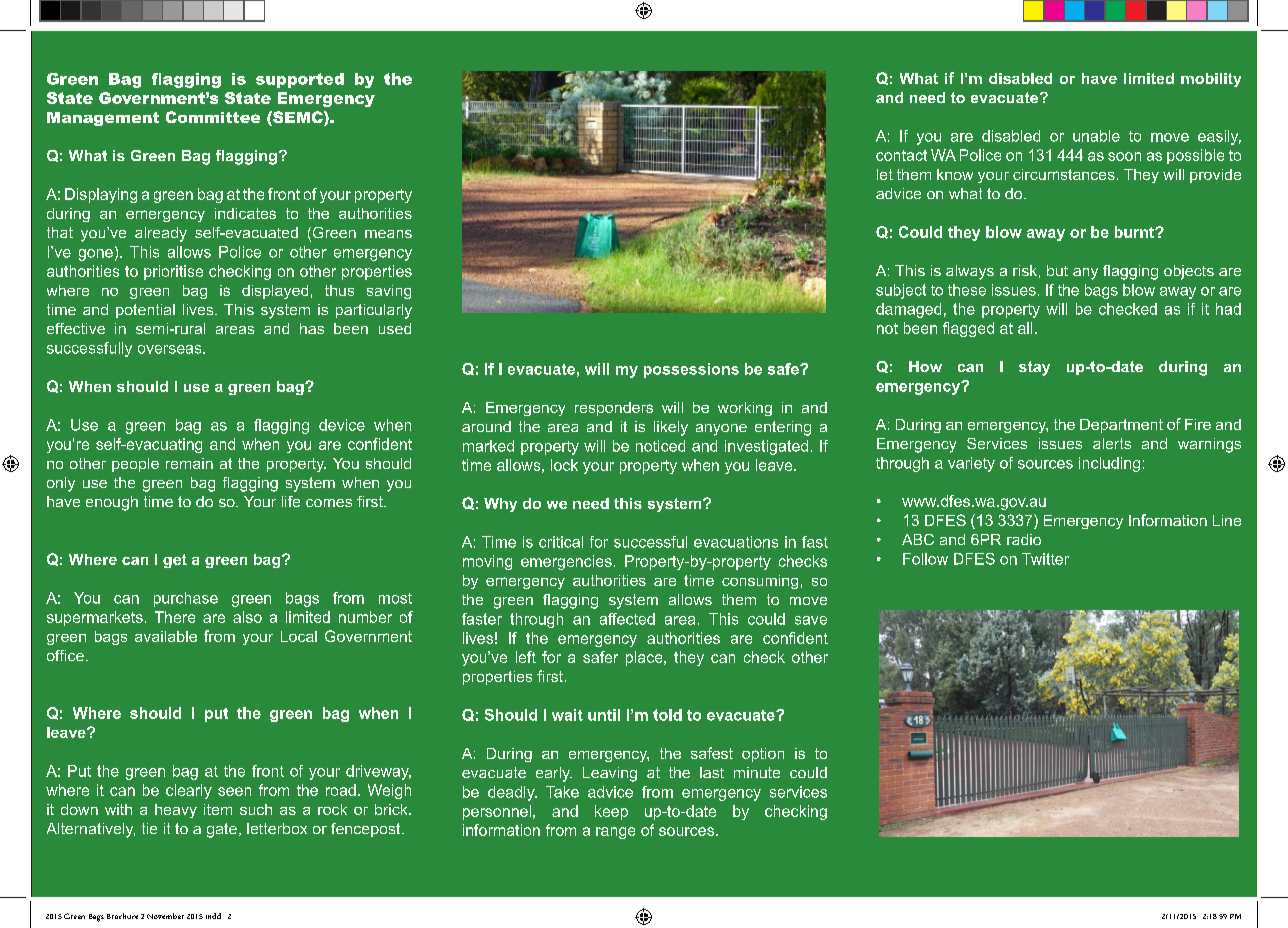  Describe the element at coordinates (1034, 368) in the document. I see `stay` at that location.
